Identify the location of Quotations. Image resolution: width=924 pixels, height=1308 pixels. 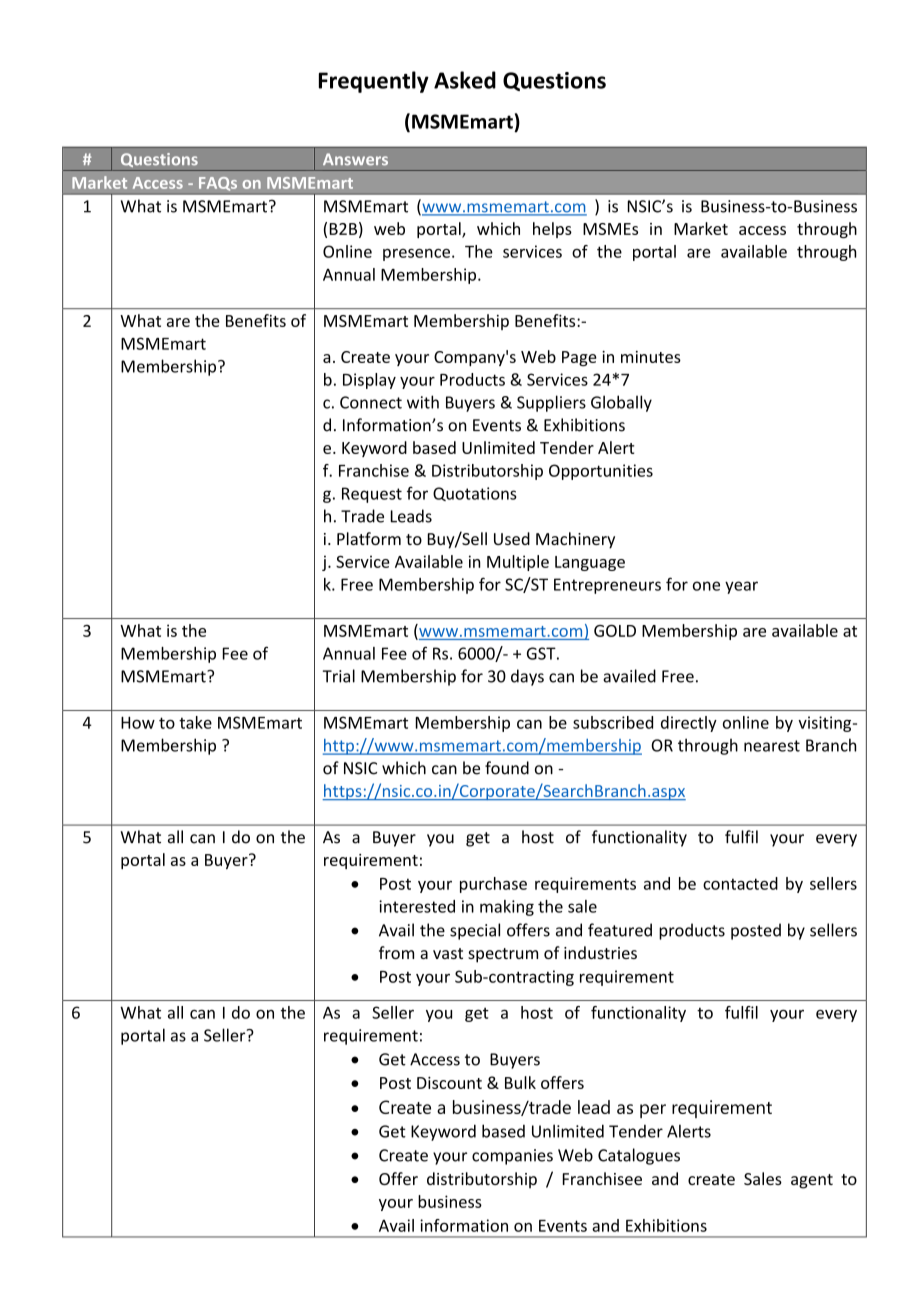
(475, 494).
